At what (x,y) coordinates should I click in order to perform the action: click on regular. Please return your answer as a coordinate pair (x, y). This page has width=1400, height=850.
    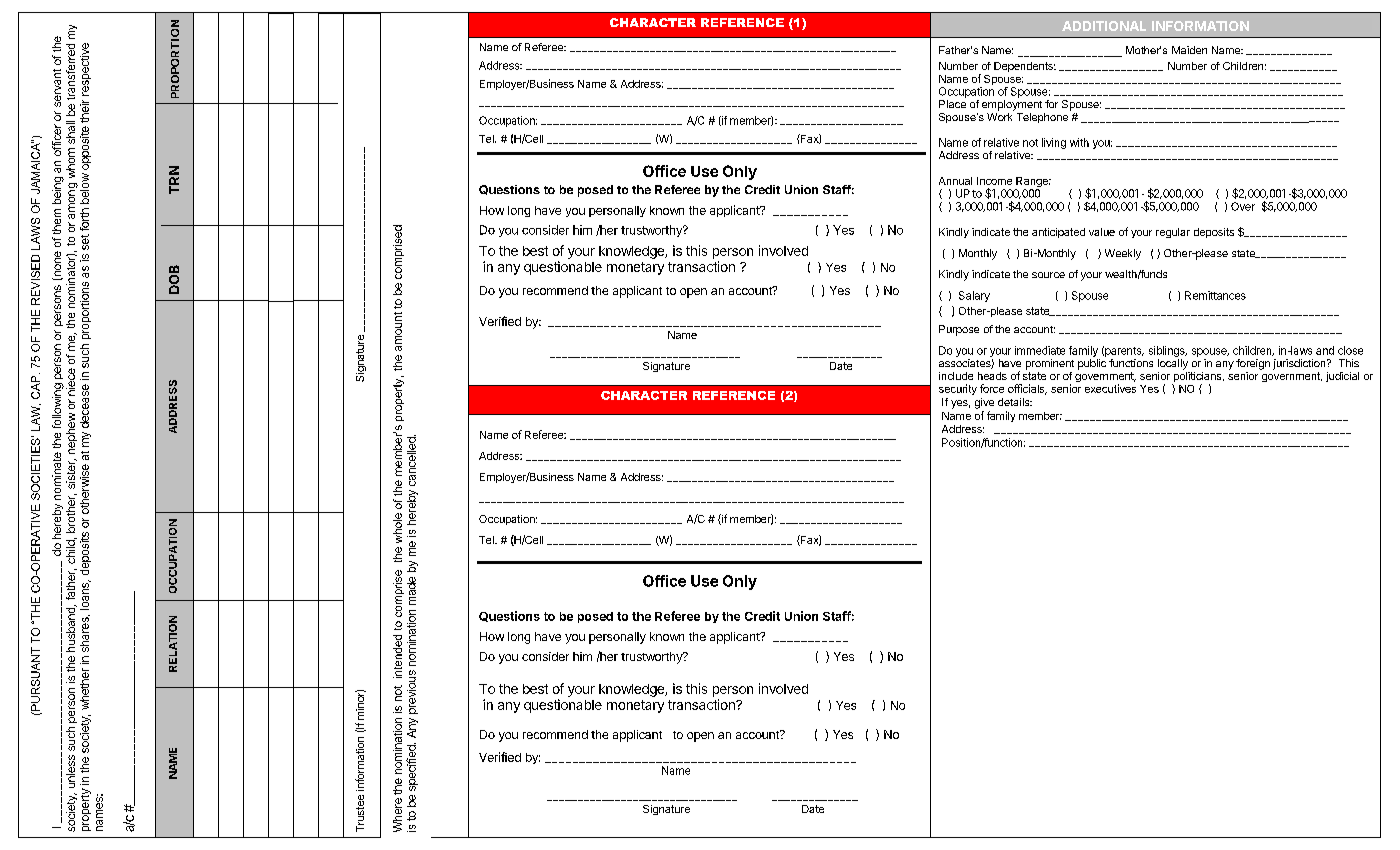
    Looking at the image, I should click on (1173, 233).
